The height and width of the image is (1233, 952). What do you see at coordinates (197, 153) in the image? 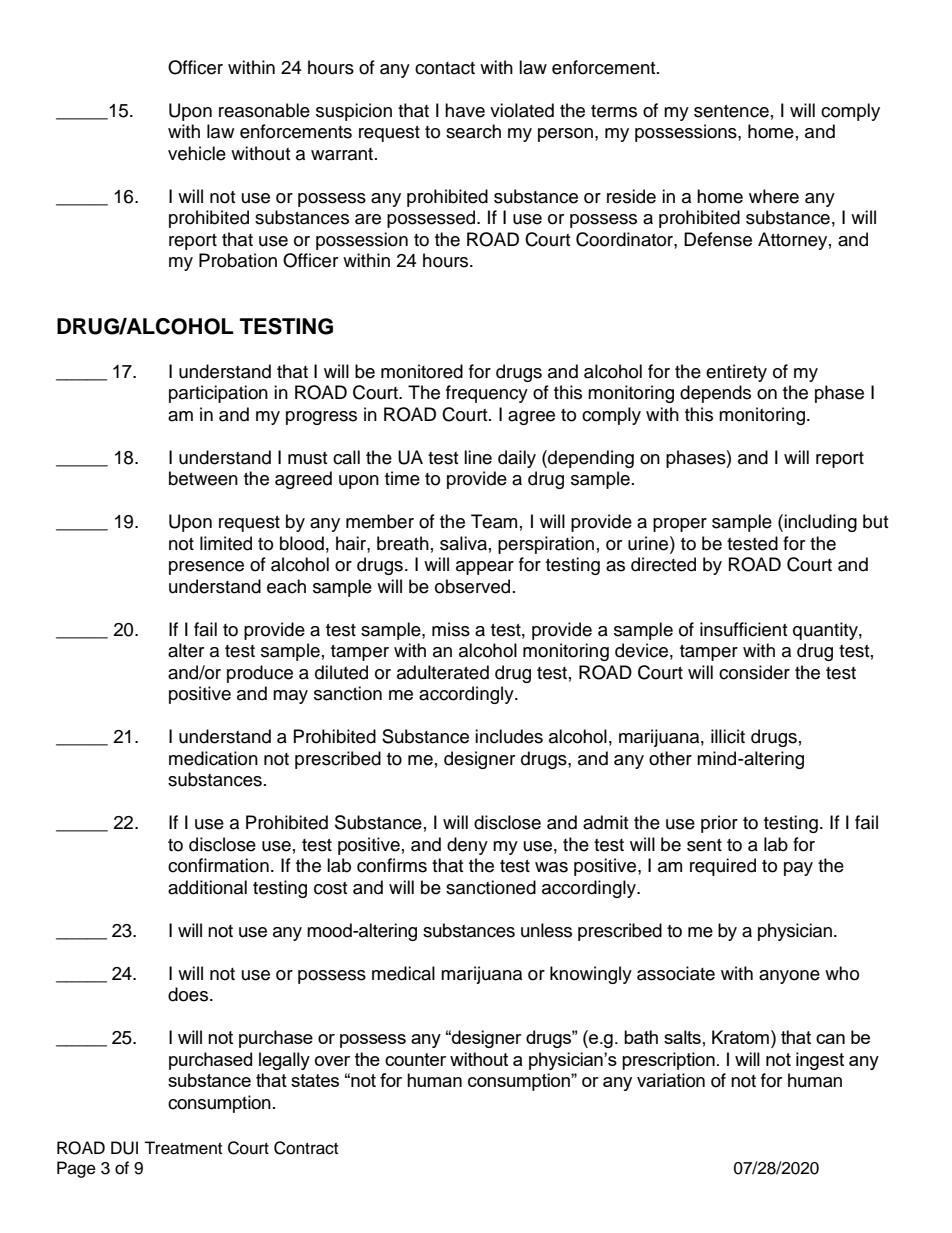
I see `vehicle` at bounding box center [197, 153].
